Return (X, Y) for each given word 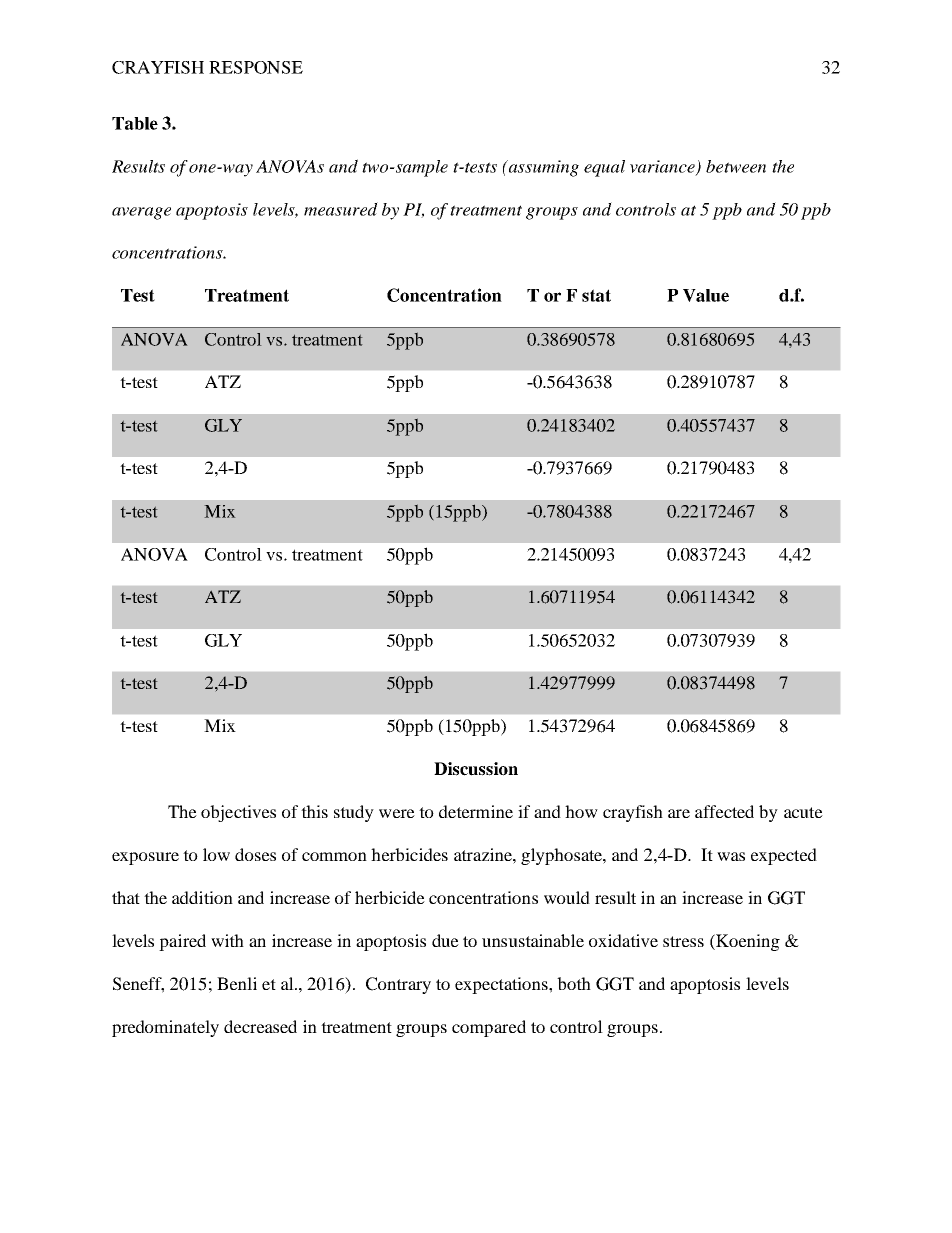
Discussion (476, 769)
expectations (502, 985)
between (736, 166)
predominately (165, 1028)
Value (706, 295)
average (141, 213)
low (216, 854)
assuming (543, 168)
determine (476, 811)
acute (803, 812)
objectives (238, 813)
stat (596, 295)
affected (724, 811)
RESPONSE (256, 67)
